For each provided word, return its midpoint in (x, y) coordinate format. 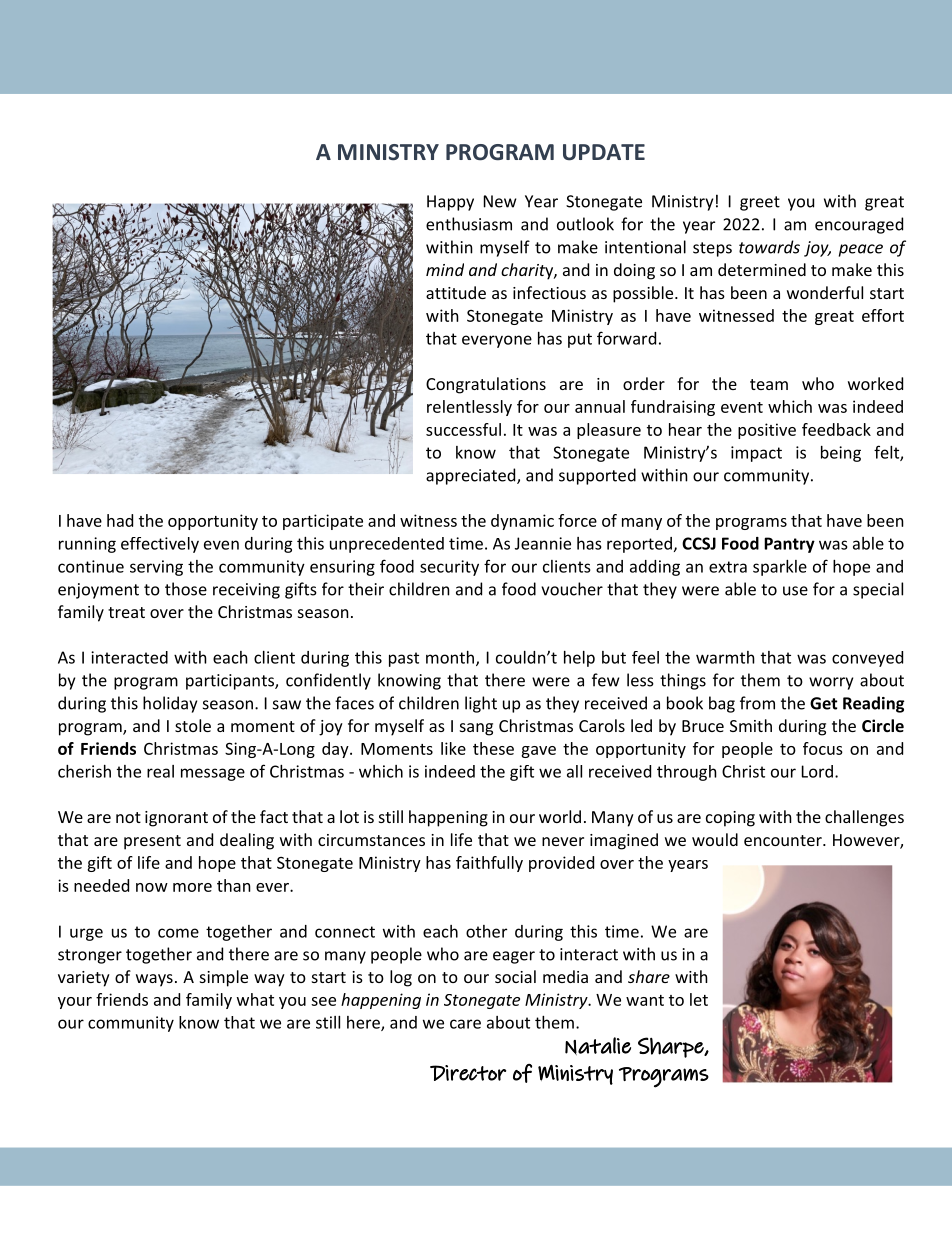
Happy (450, 203)
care (465, 1024)
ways (154, 980)
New (500, 201)
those (186, 589)
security (449, 568)
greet (760, 203)
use (795, 591)
